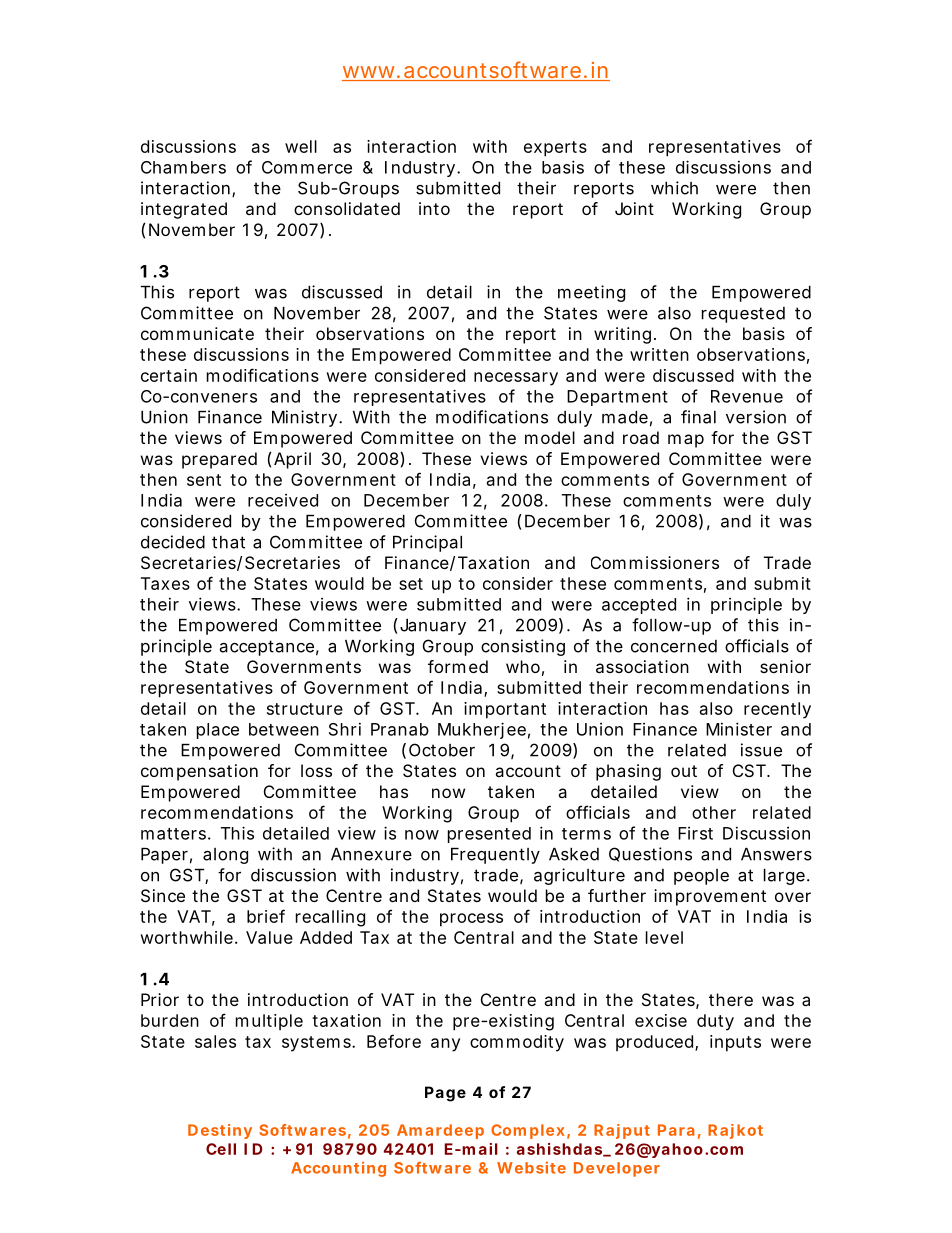  I want to click on Complex, so click(528, 1131).
